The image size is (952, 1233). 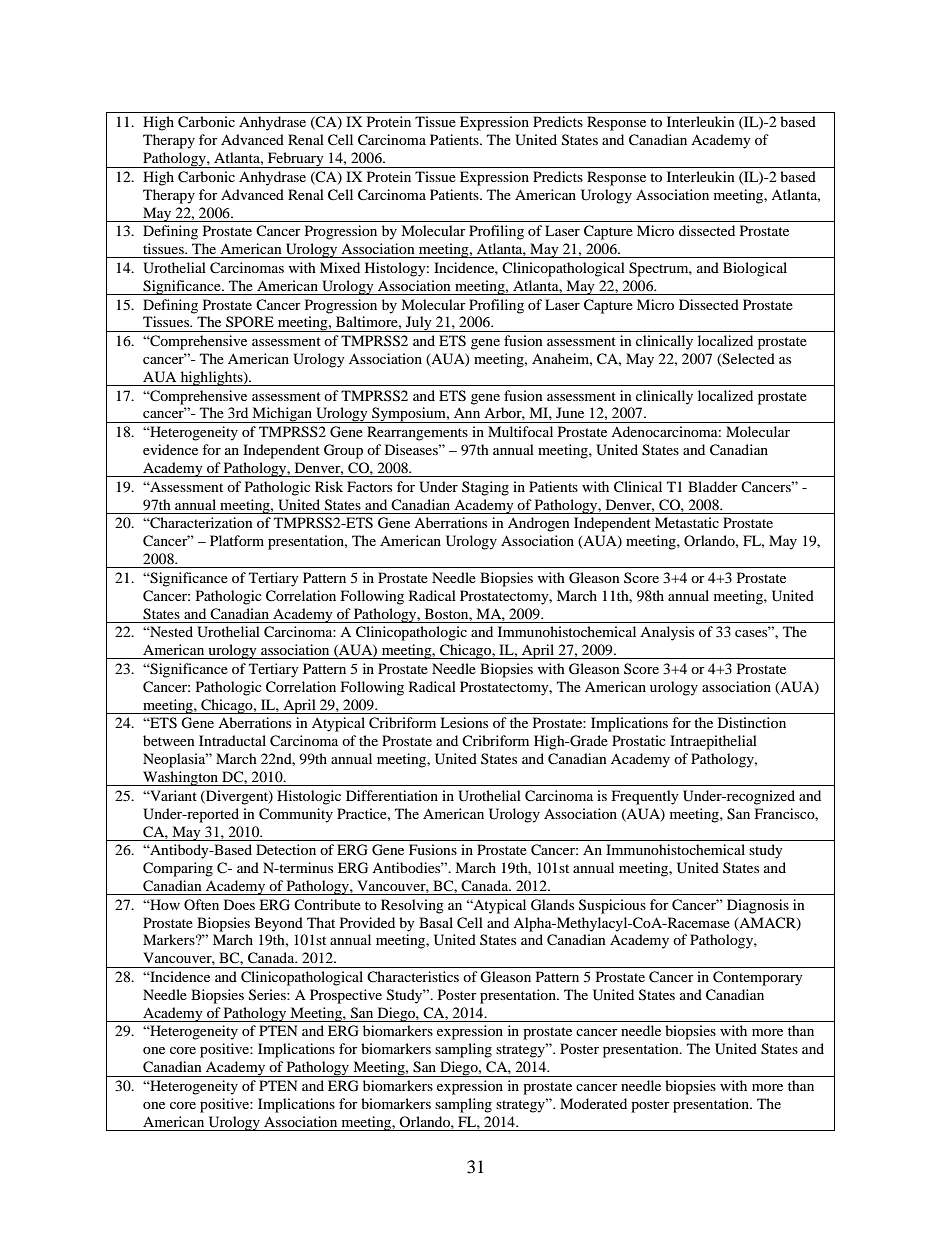 What do you see at coordinates (713, 486) in the image?
I see `Bladder` at bounding box center [713, 486].
